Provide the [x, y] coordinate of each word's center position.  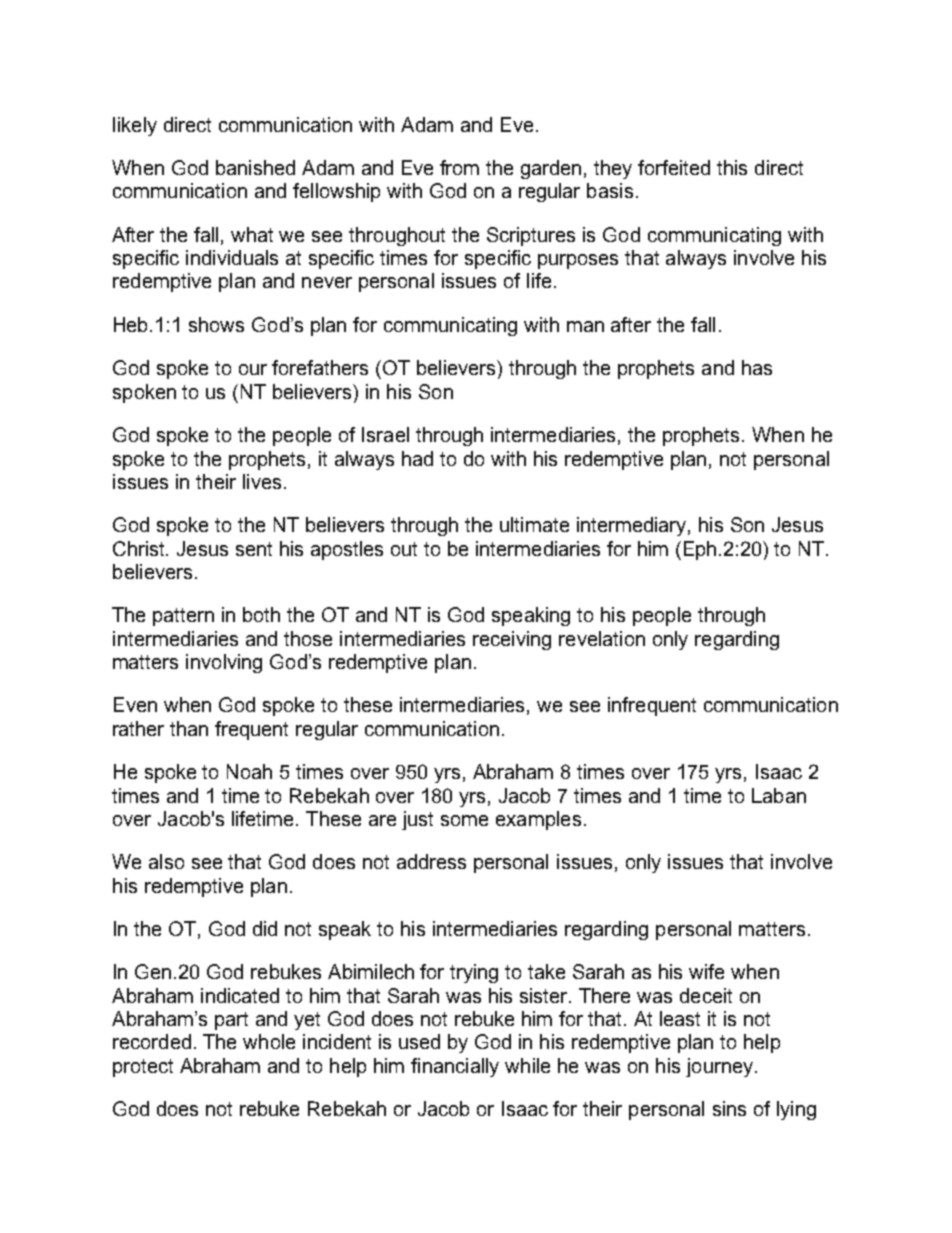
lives [262, 481]
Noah [249, 771]
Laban [779, 795]
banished [255, 167]
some [464, 820]
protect [143, 1068]
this [732, 167]
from [459, 167]
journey [719, 1067]
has [757, 367]
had [417, 458]
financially [455, 1067]
